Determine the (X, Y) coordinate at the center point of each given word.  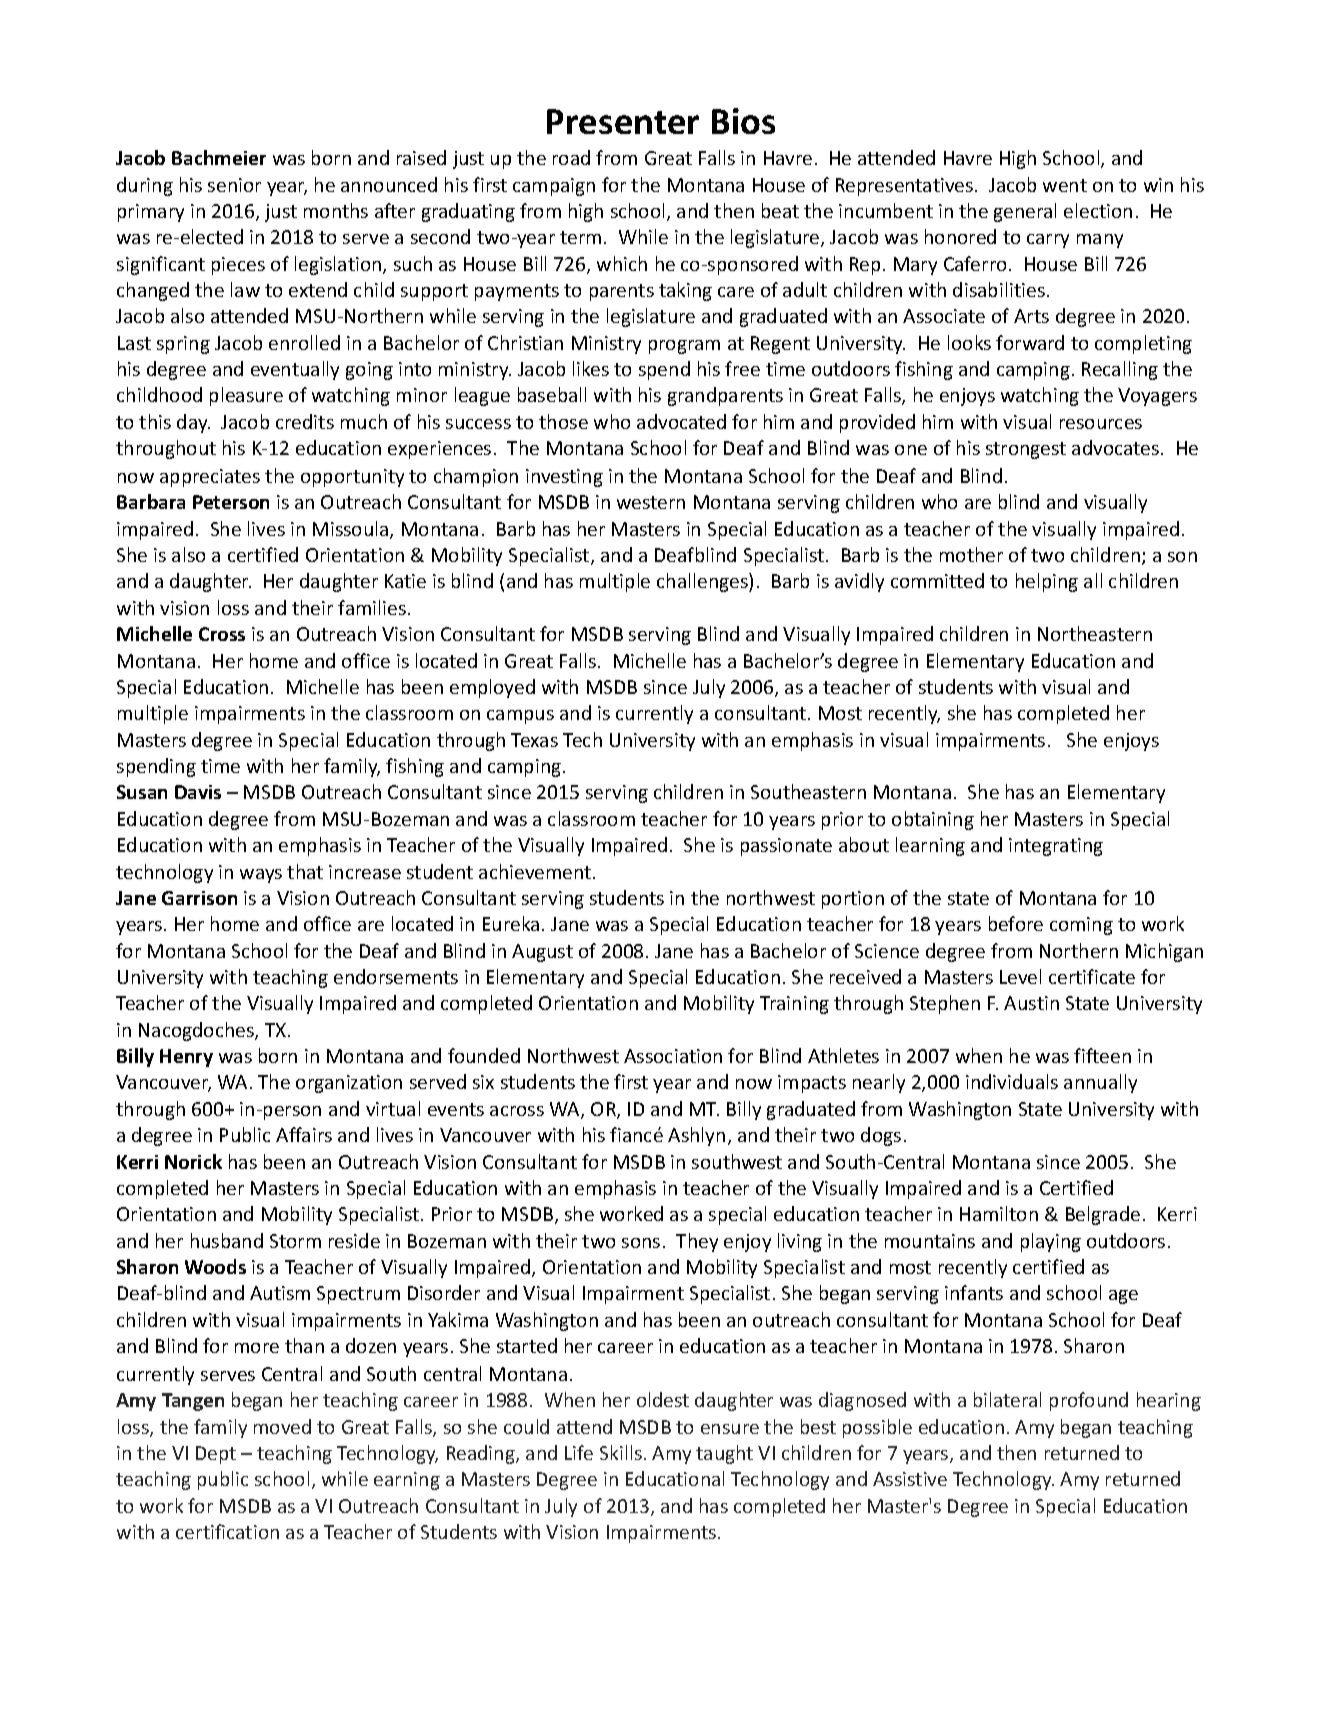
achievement (536, 871)
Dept (216, 1455)
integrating (1056, 847)
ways (261, 876)
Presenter (623, 121)
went (1065, 185)
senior (234, 185)
